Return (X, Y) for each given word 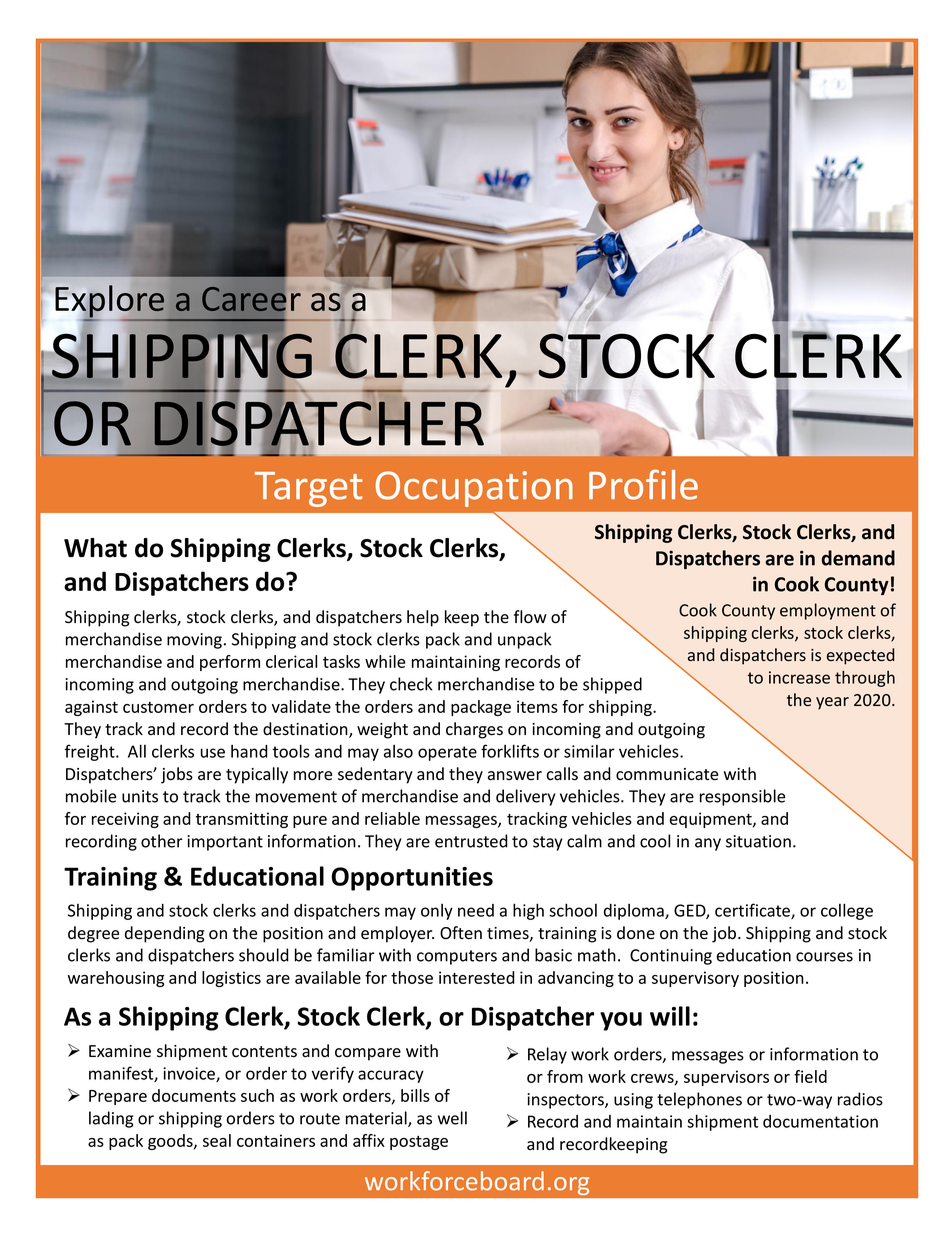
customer (158, 707)
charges (474, 730)
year (832, 703)
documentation (820, 1121)
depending (164, 934)
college (847, 911)
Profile (643, 484)
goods (171, 1142)
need (476, 910)
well (452, 1118)
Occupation (474, 489)
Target (308, 489)
